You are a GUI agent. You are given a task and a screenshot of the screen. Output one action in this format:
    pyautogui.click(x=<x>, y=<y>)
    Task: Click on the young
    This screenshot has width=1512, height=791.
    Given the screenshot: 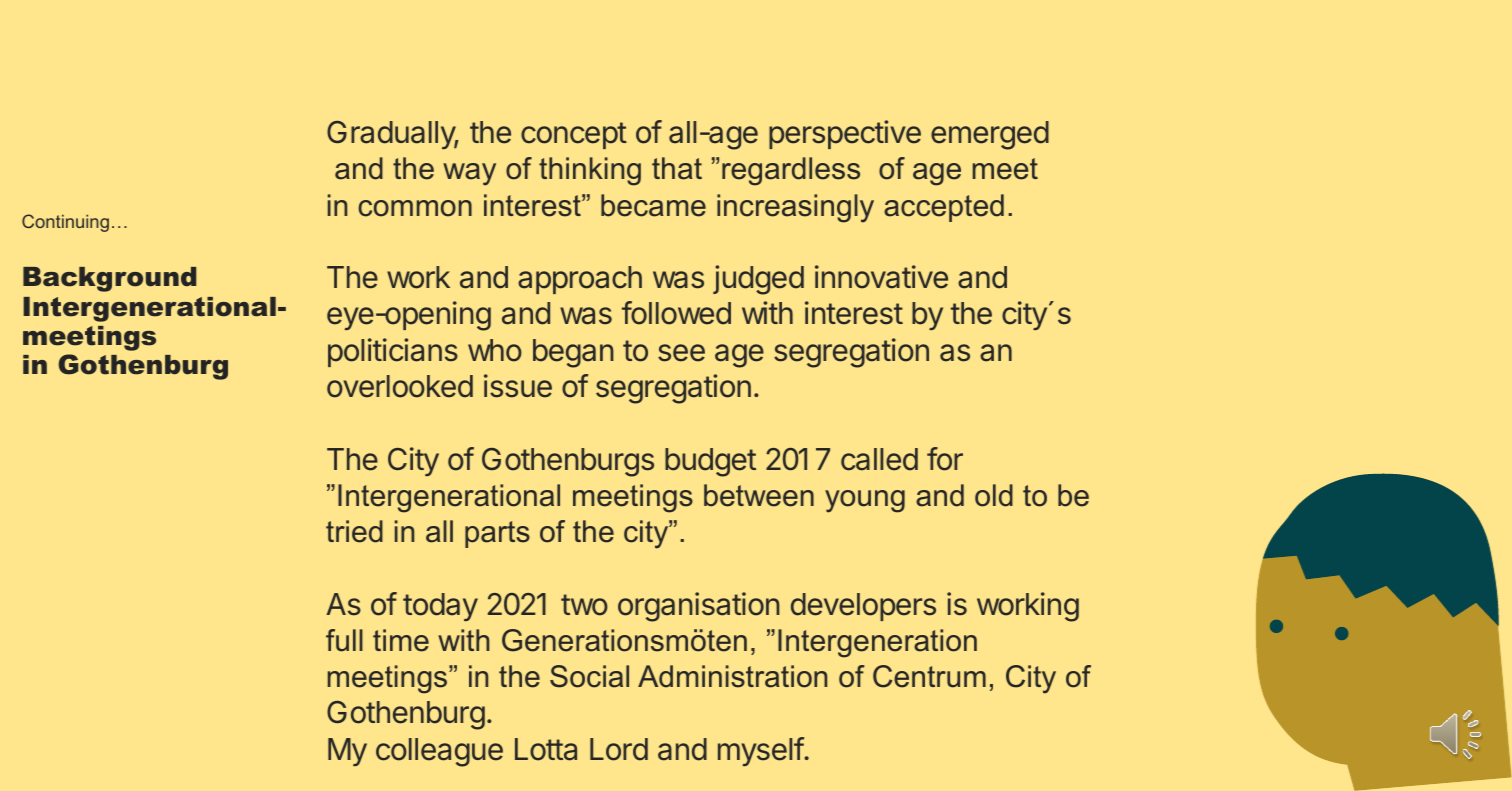 What is the action you would take?
    pyautogui.click(x=865, y=501)
